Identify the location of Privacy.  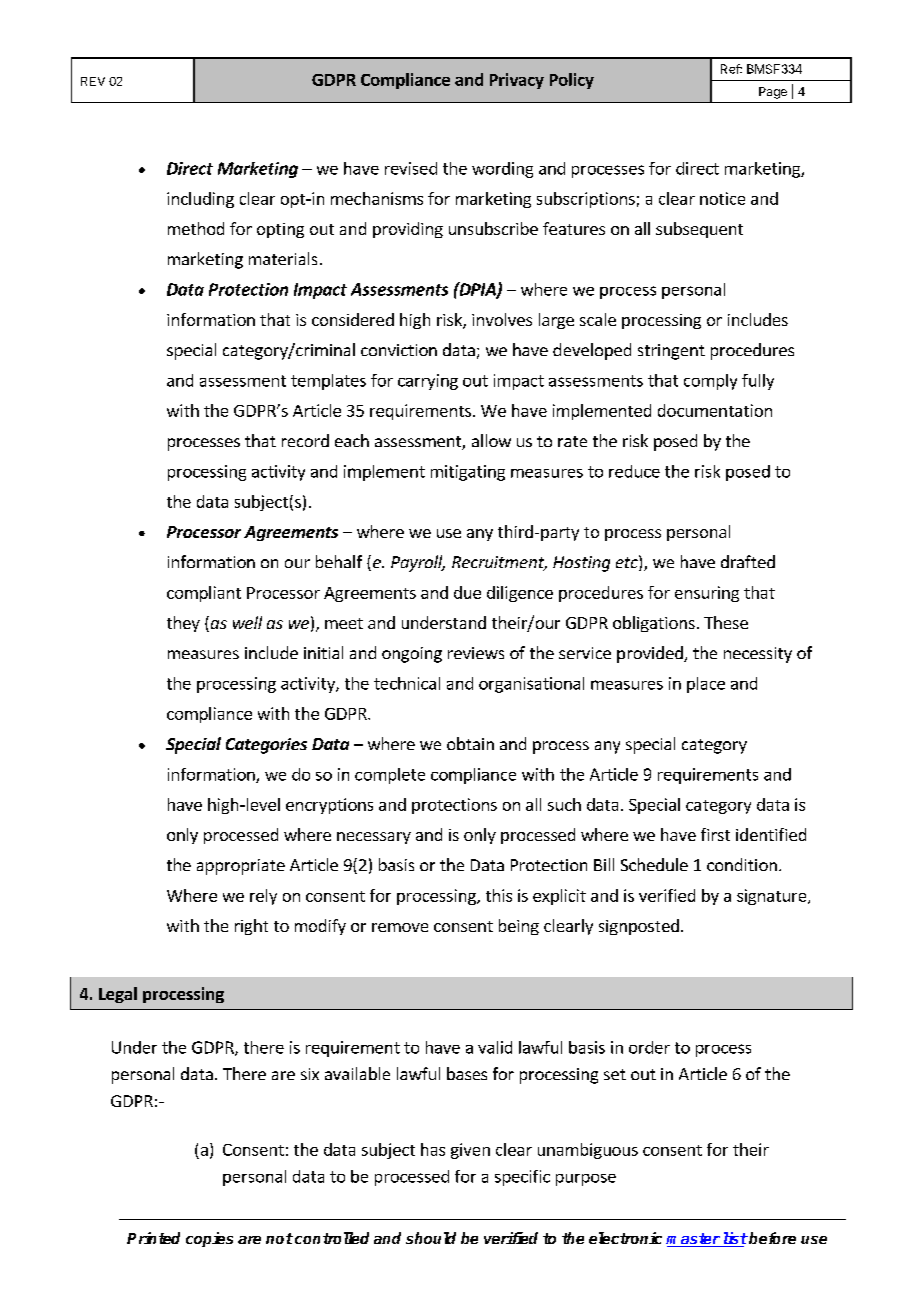
(517, 81).
